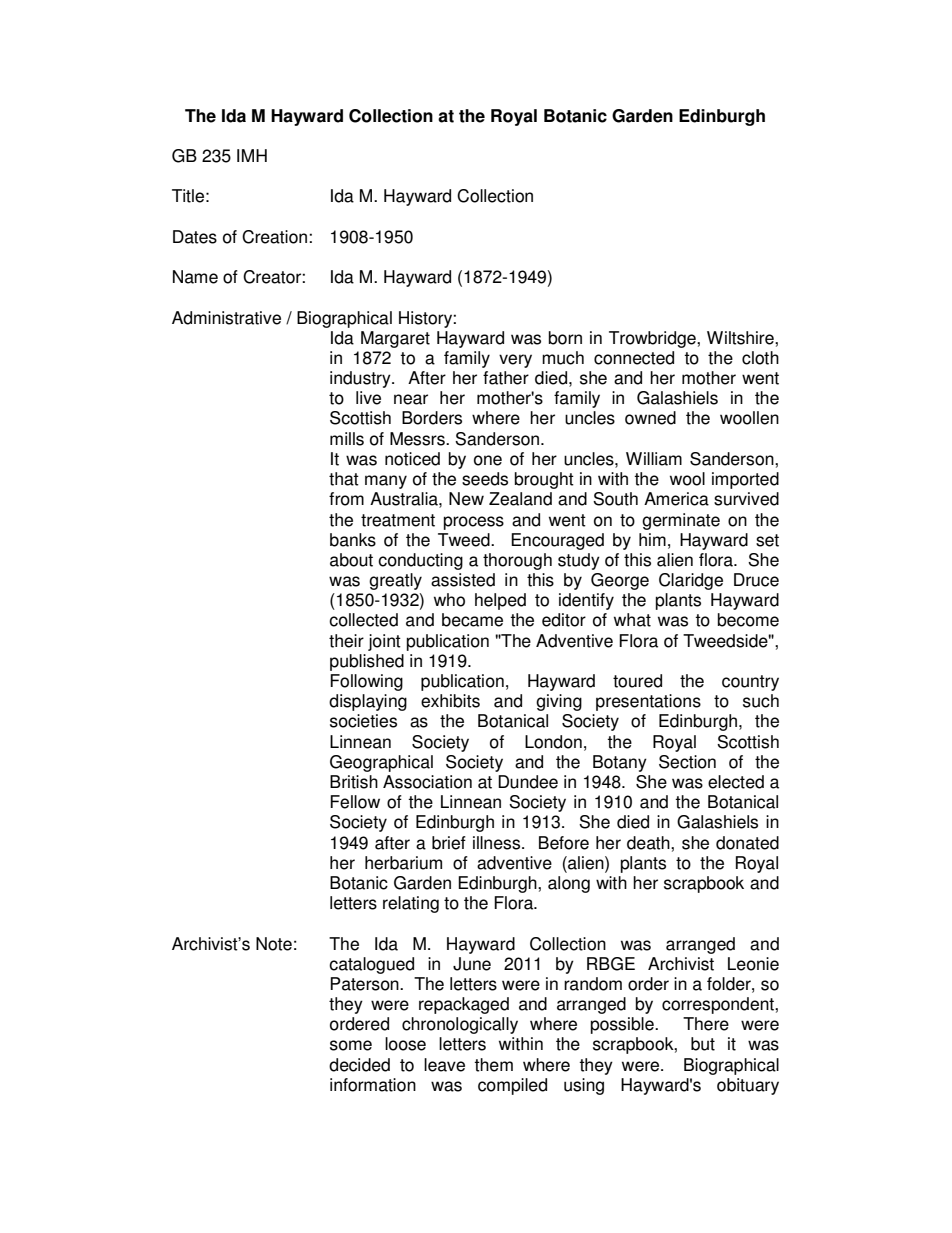 The width and height of the screenshot is (952, 1233). What do you see at coordinates (528, 782) in the screenshot?
I see `Dundee` at bounding box center [528, 782].
